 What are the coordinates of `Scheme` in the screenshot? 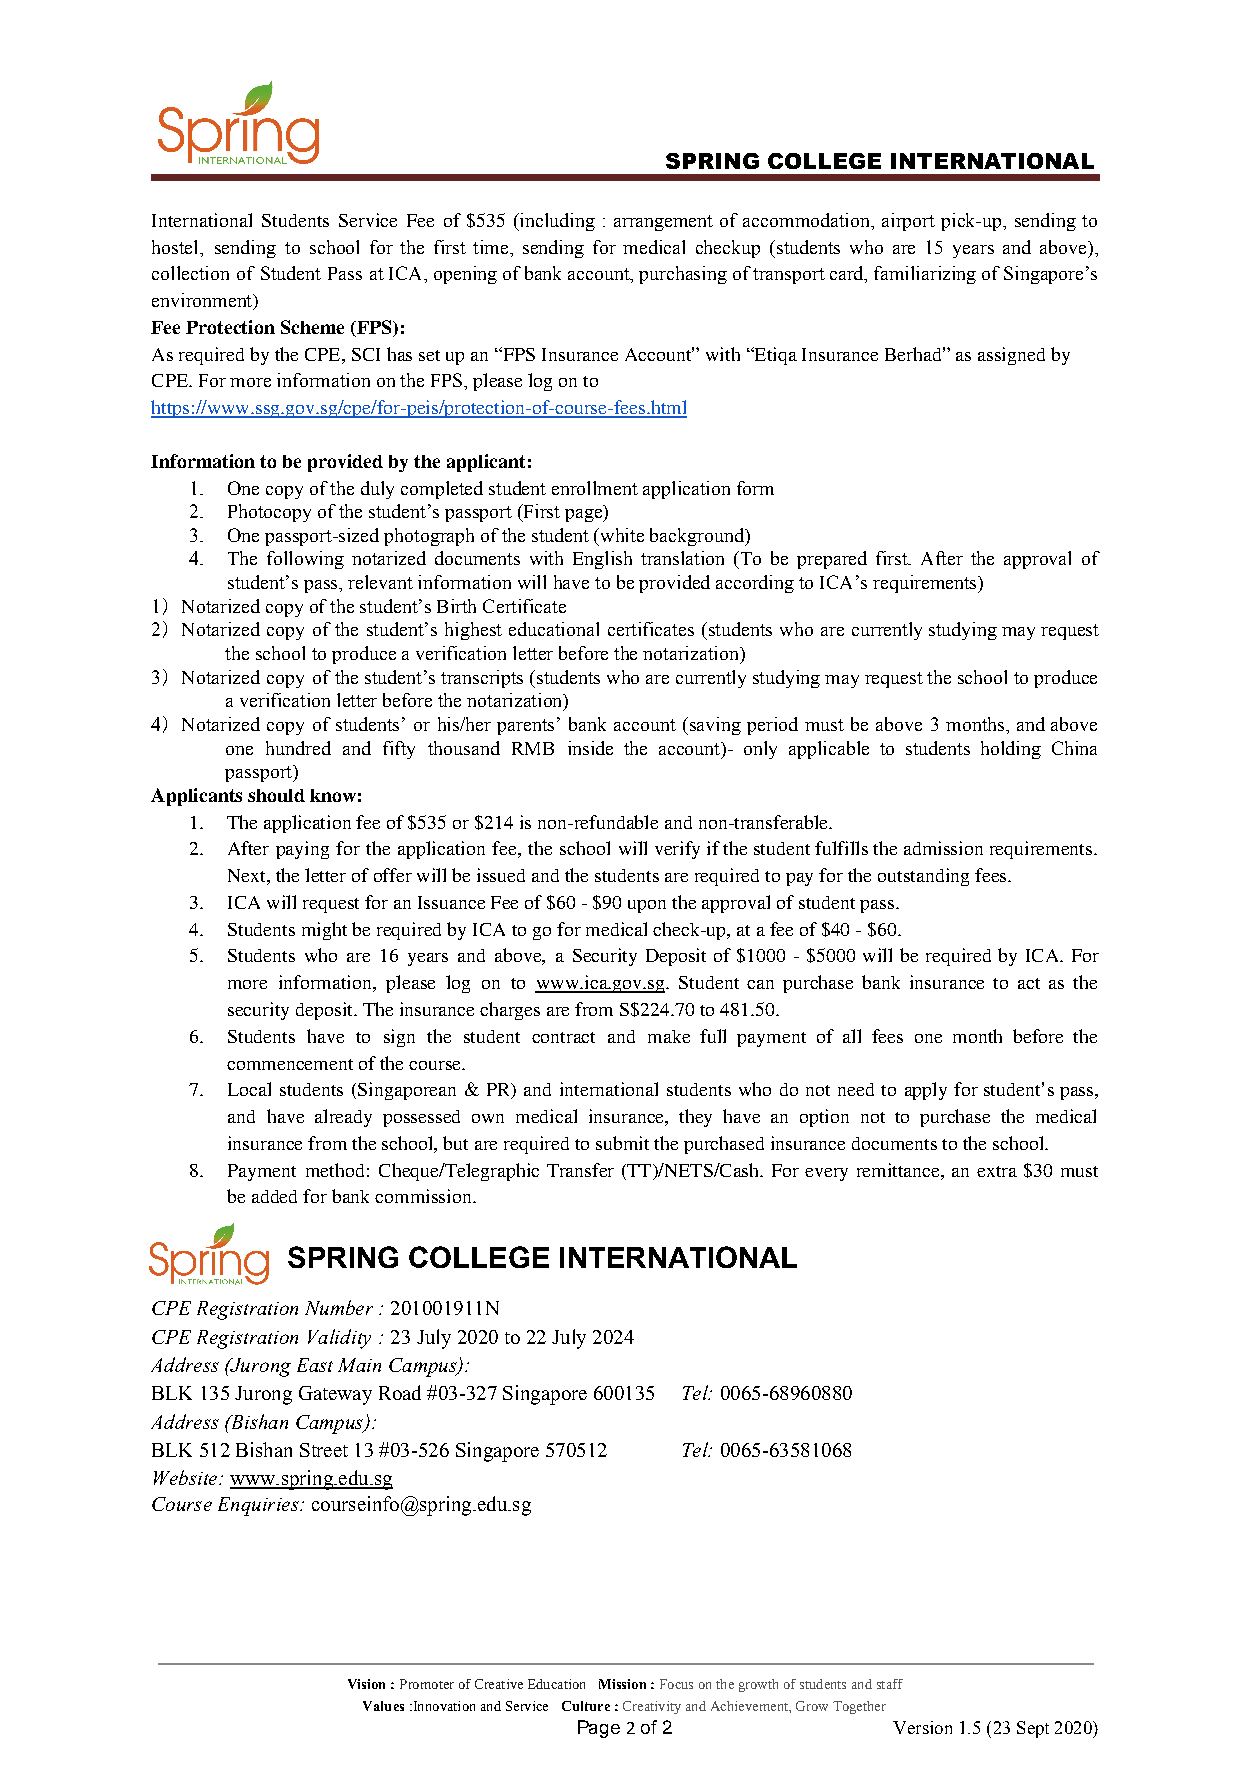 It's located at (312, 327).
